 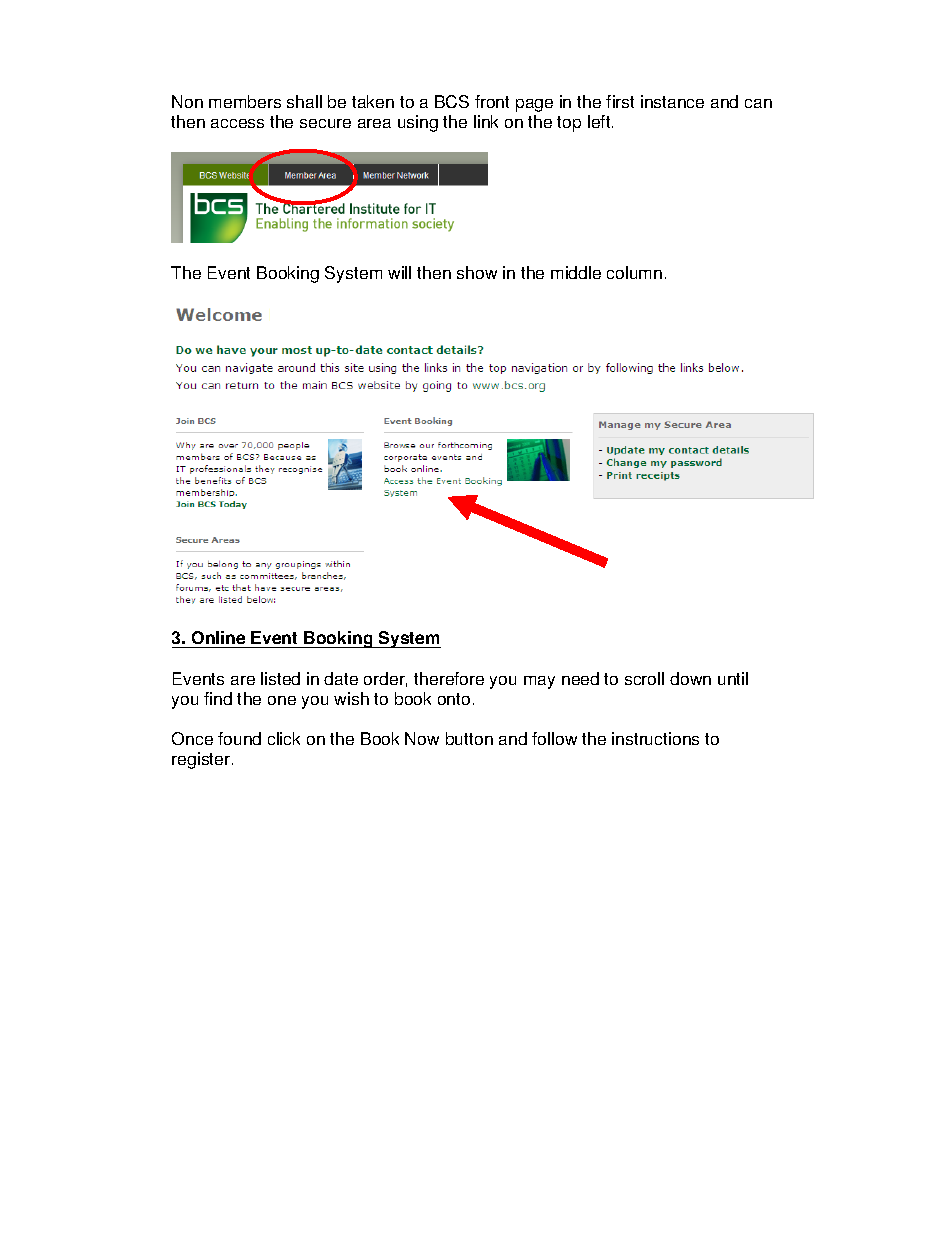 I want to click on show, so click(x=477, y=272).
